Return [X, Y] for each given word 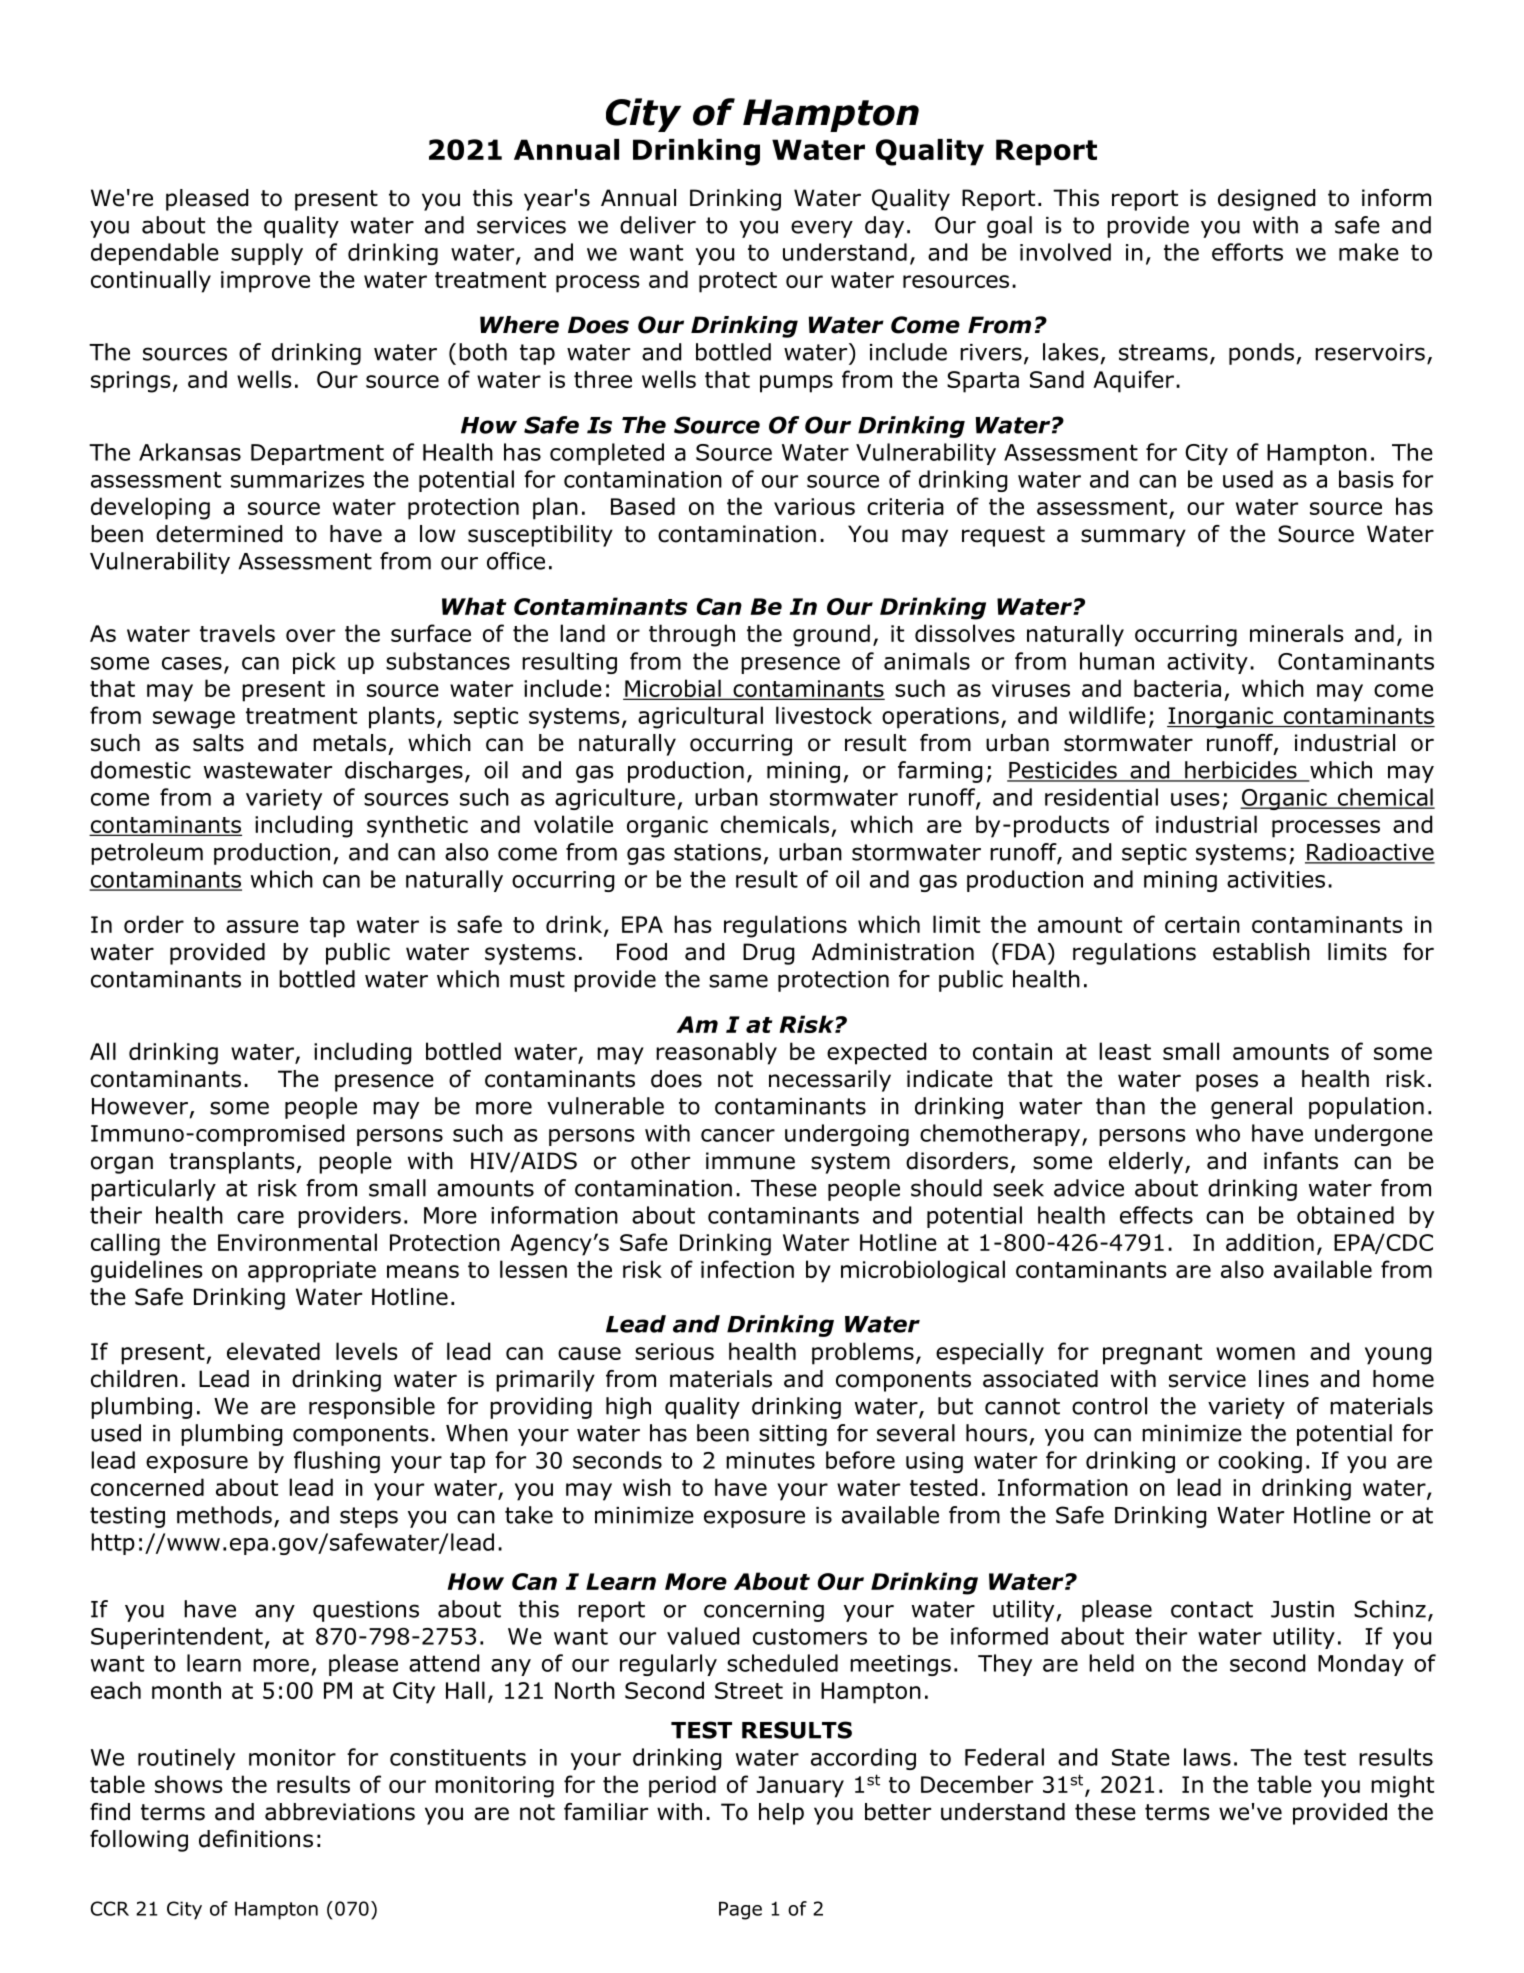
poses [1227, 1083]
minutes [770, 1460]
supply [267, 254]
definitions [256, 1839]
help [781, 1814]
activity [1207, 663]
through [692, 635]
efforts [1247, 252]
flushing [337, 1462]
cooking [1260, 1462]
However [140, 1106]
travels [237, 633]
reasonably [716, 1053]
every [822, 229]
